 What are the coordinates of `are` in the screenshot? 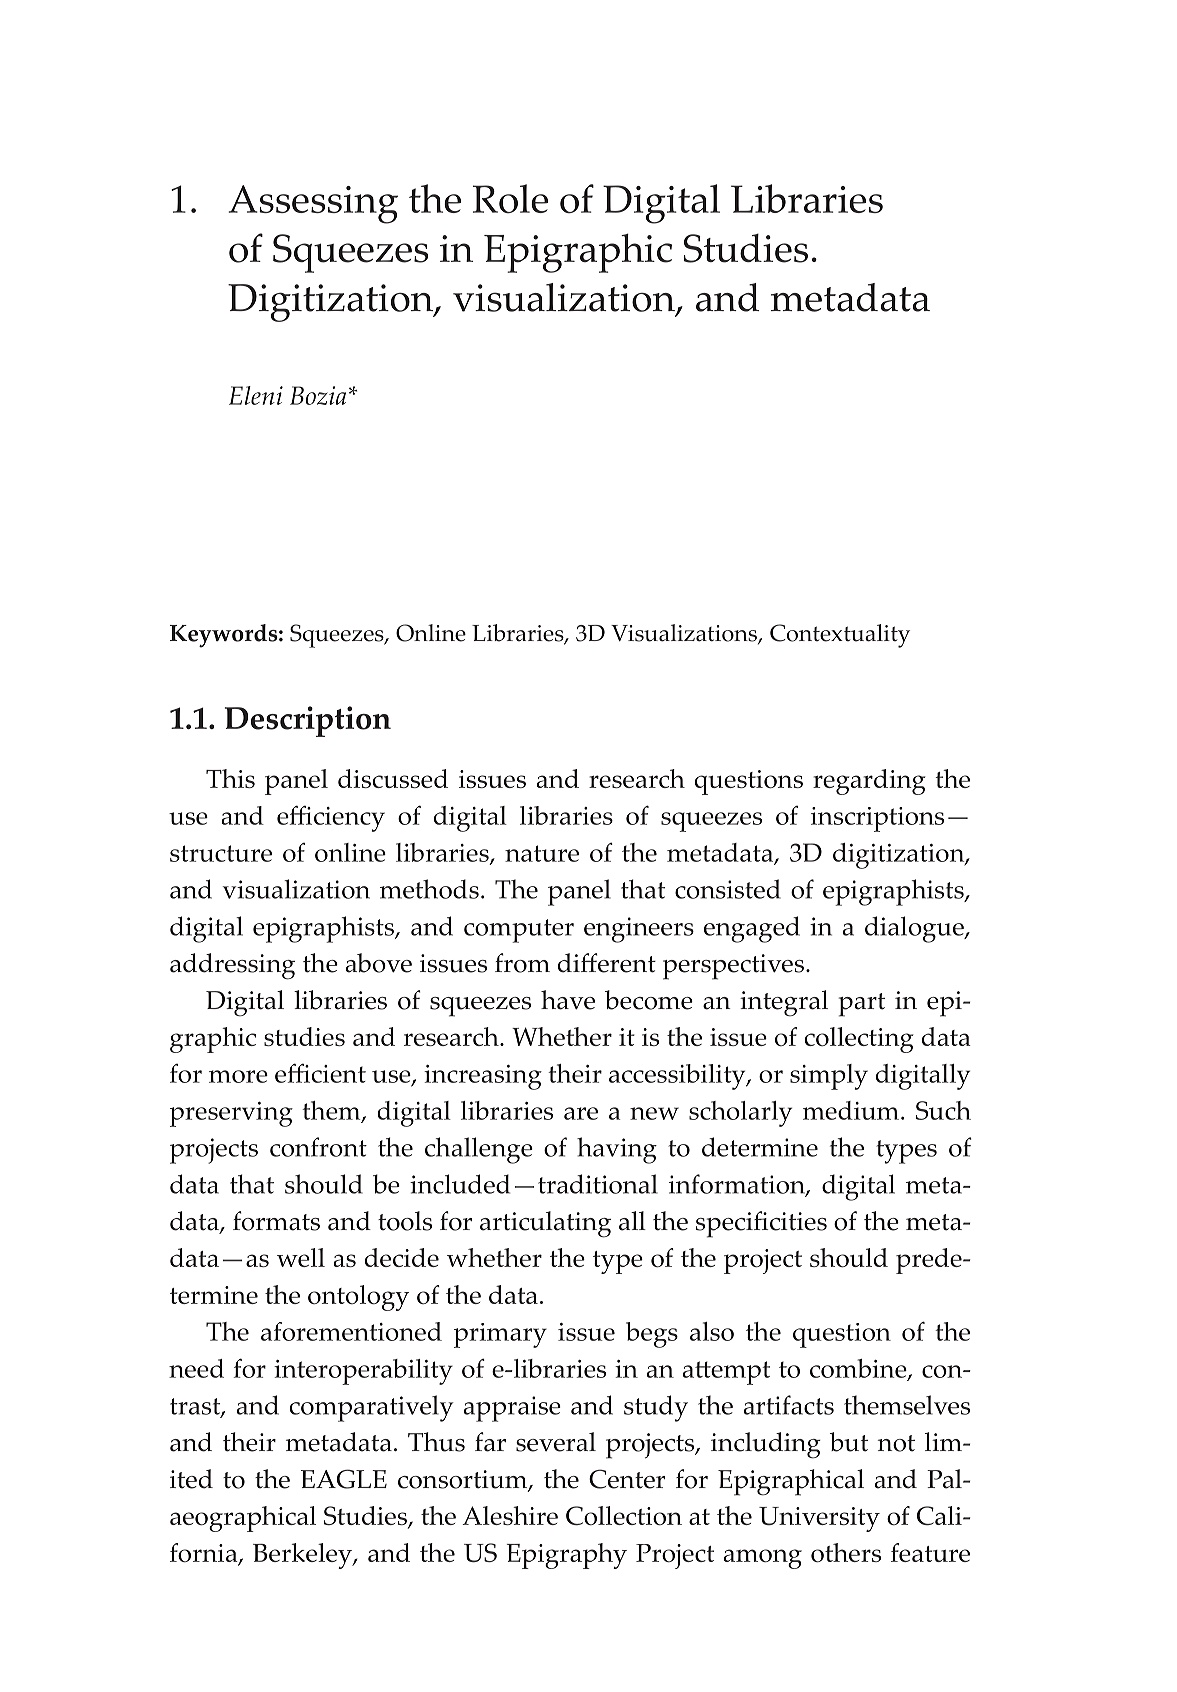 It's located at (581, 1113).
